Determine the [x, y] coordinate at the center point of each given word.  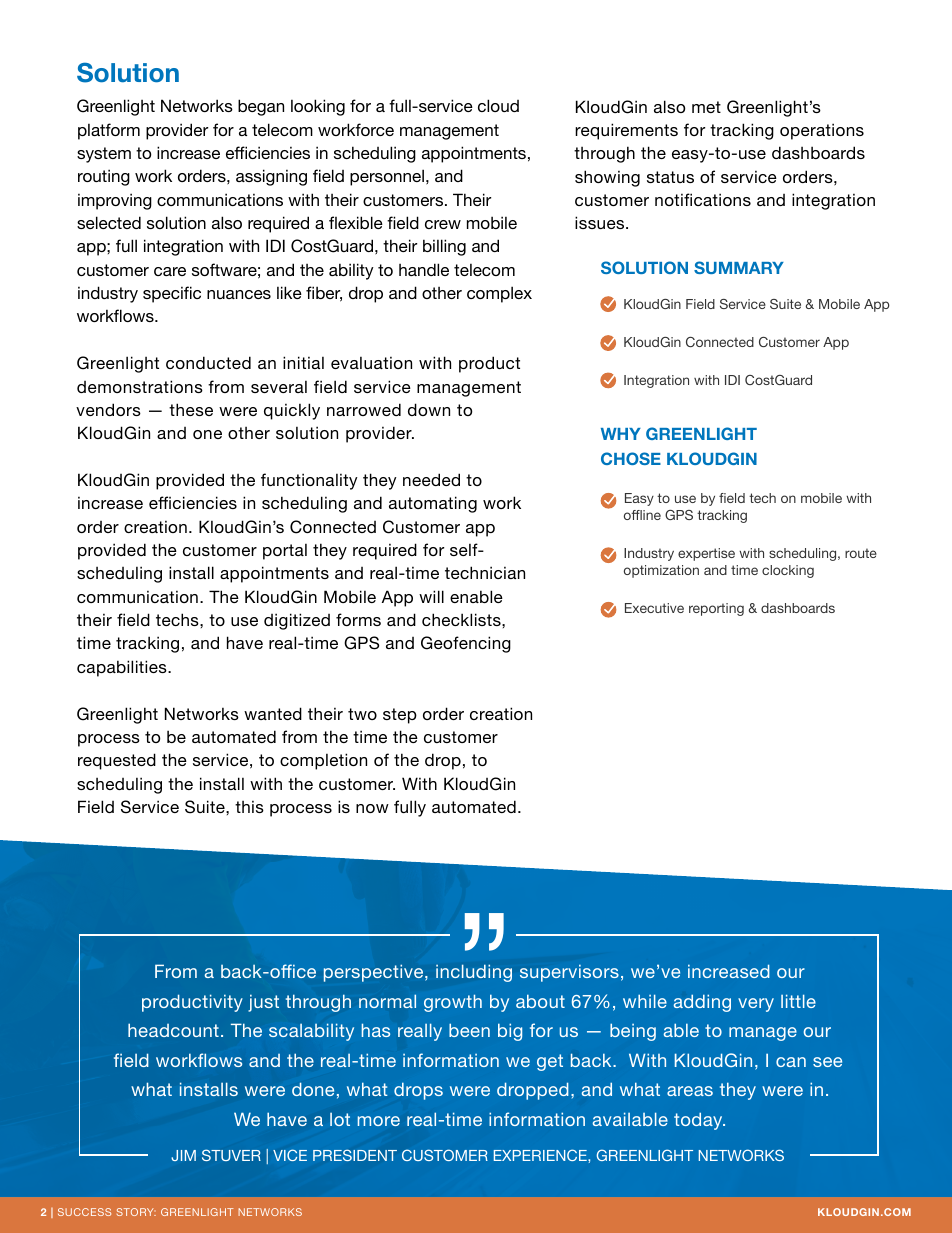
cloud [498, 105]
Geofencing [466, 644]
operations [822, 131]
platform [109, 131]
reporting [716, 609]
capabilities [123, 668]
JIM [183, 1155]
